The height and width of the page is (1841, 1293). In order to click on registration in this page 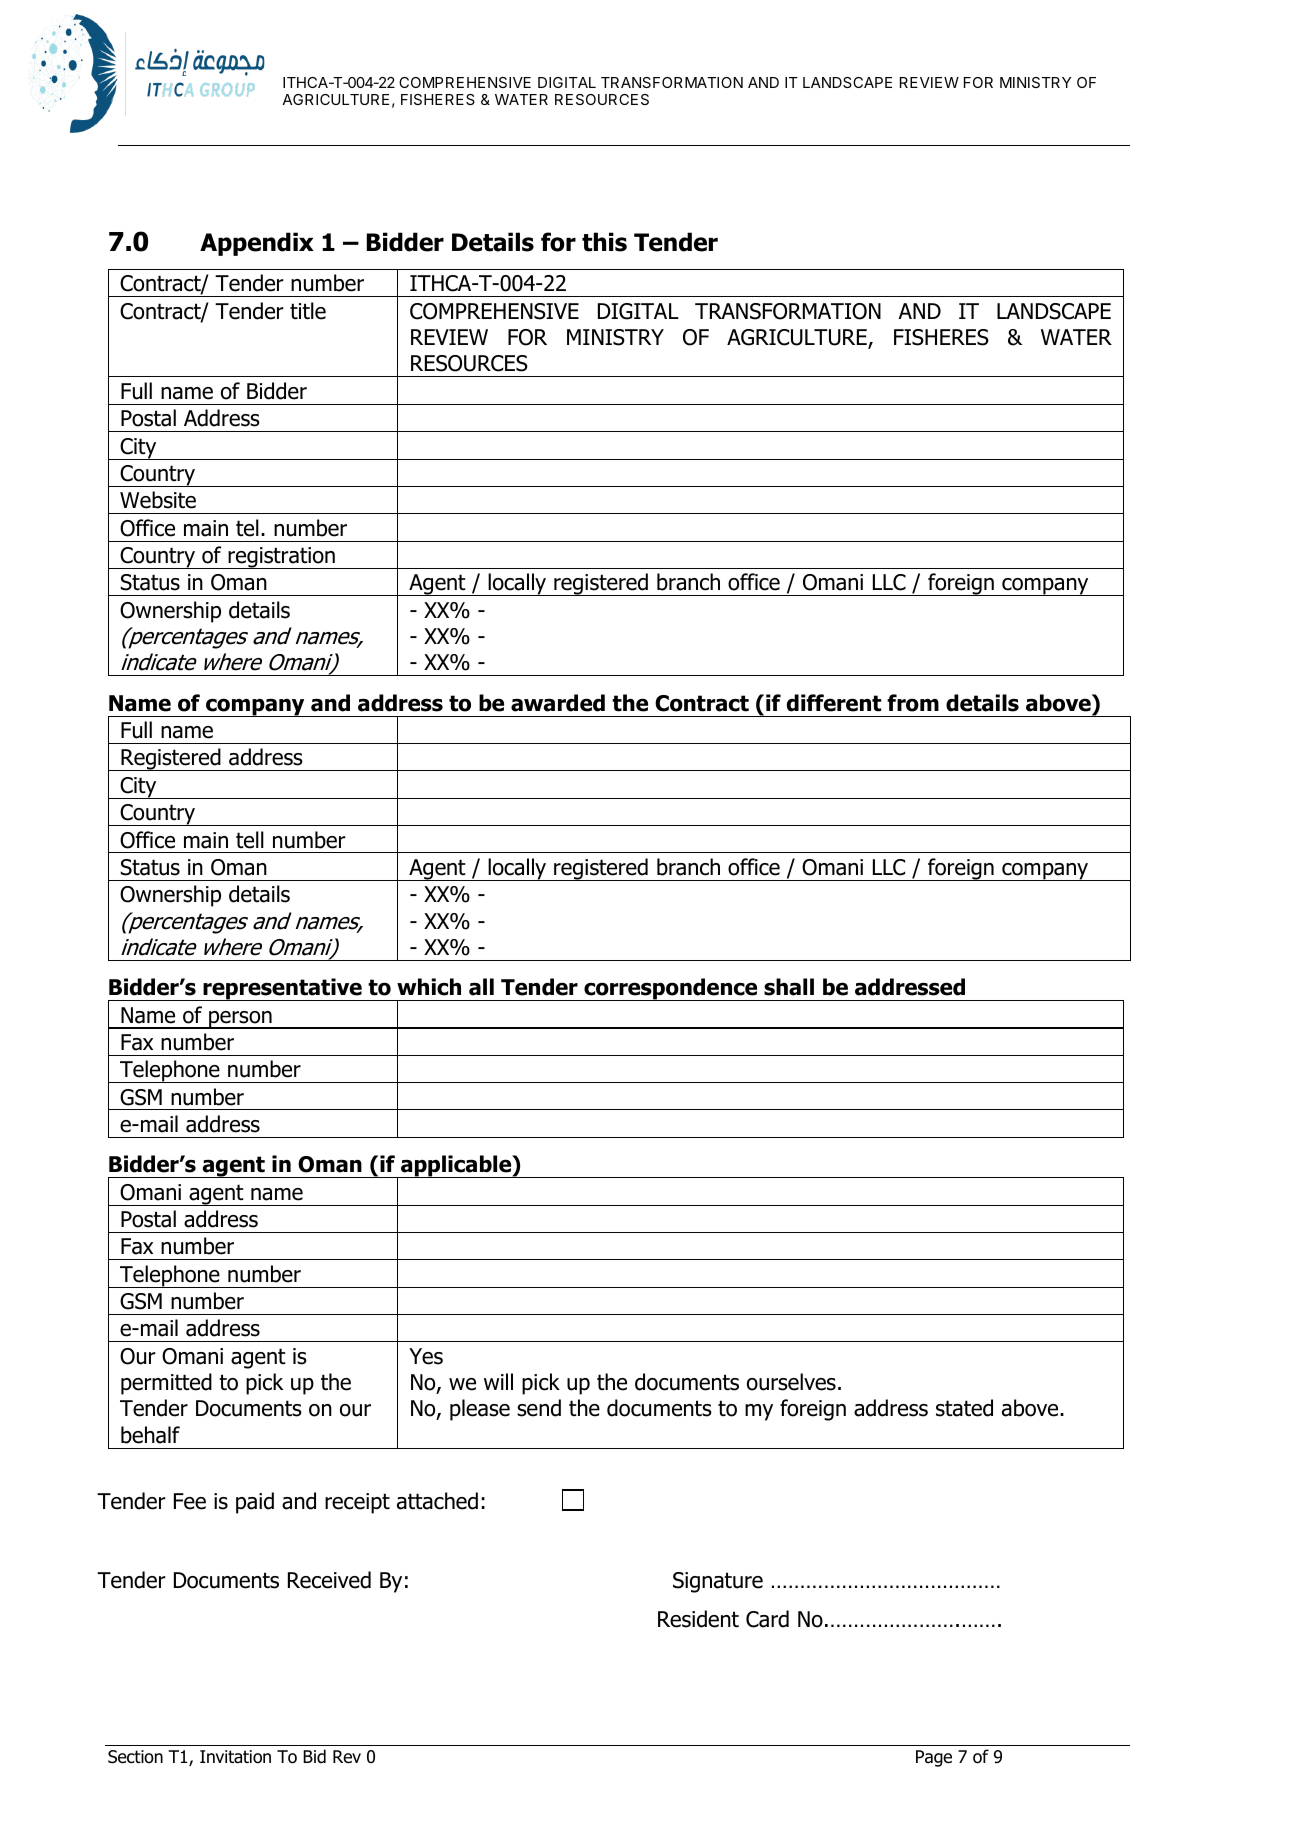, I will do `click(281, 558)`.
